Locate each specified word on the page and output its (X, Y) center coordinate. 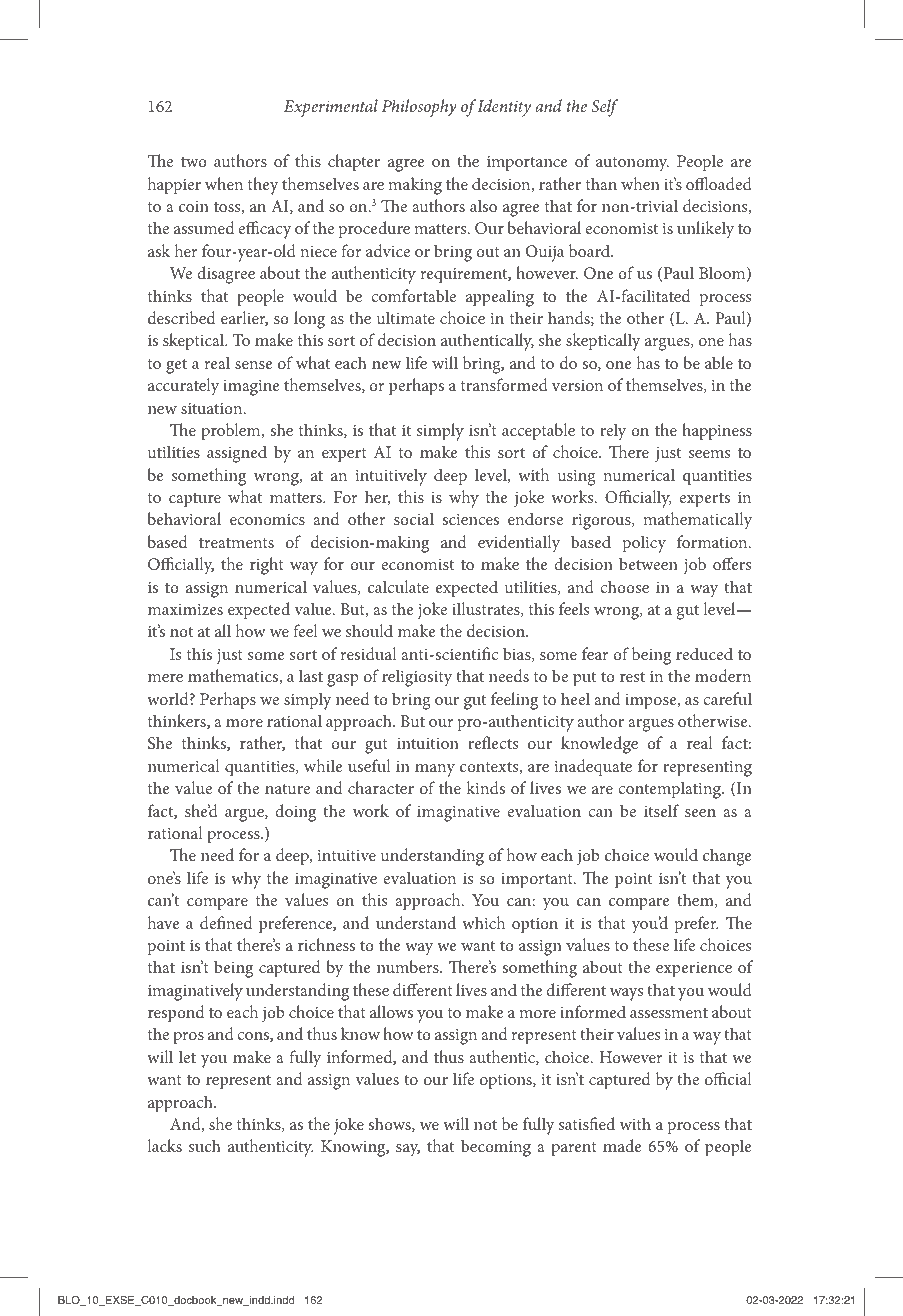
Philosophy (419, 108)
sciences (471, 519)
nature (287, 789)
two (194, 162)
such (205, 1145)
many (435, 770)
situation (213, 408)
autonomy (632, 164)
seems (709, 454)
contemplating (670, 790)
